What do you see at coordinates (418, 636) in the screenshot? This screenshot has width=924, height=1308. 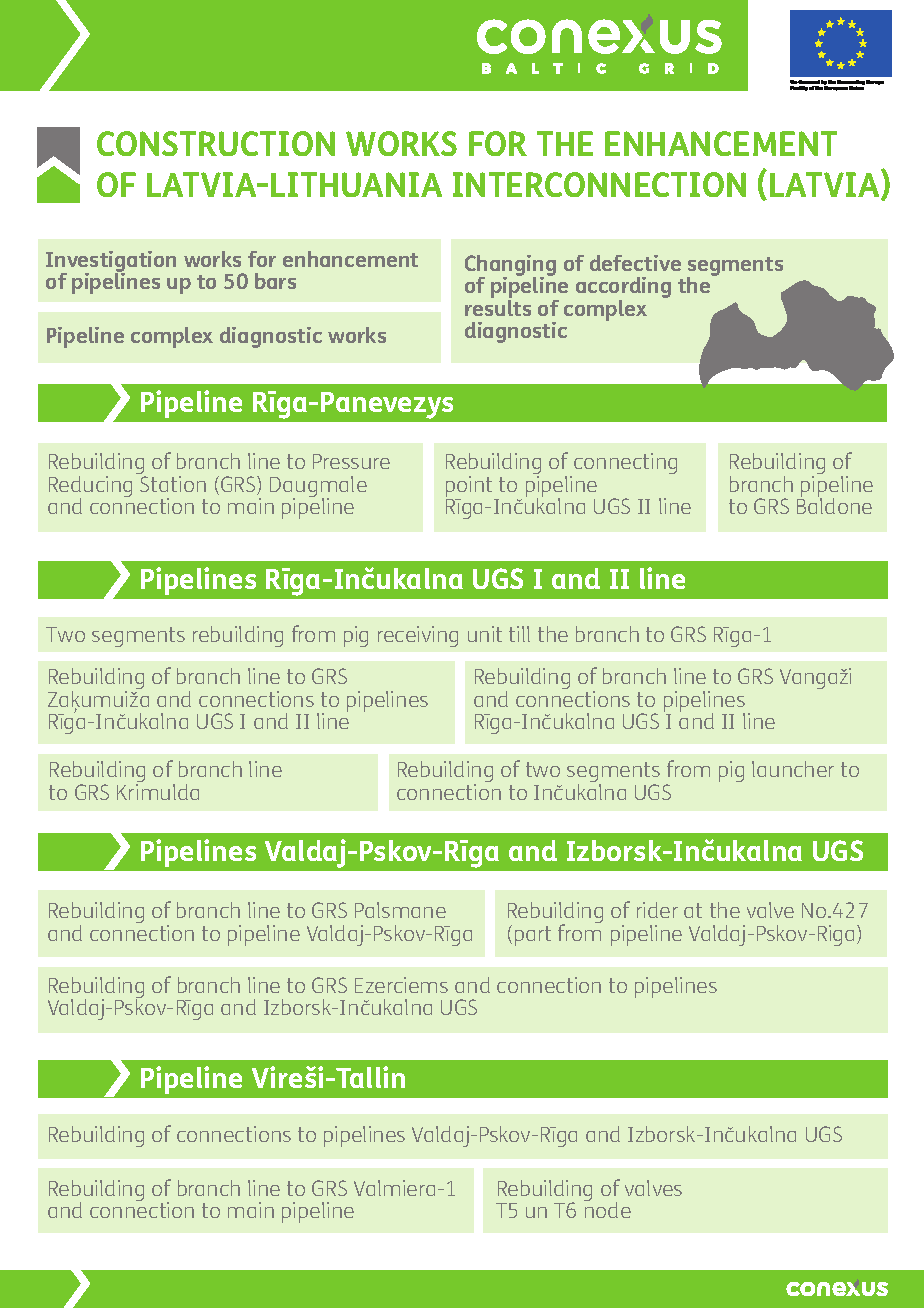 I see `receiving` at bounding box center [418, 636].
